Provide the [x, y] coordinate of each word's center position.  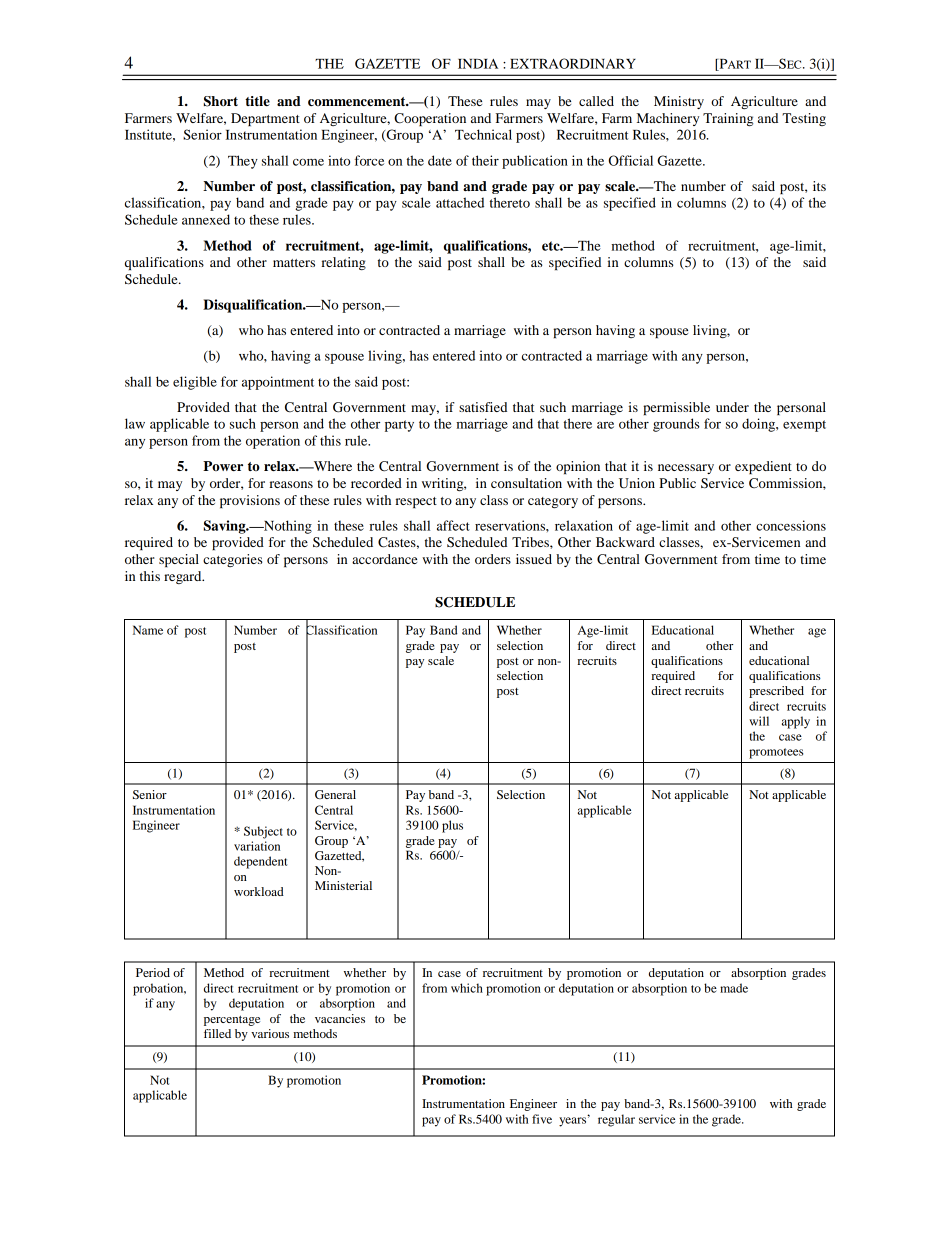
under [732, 407]
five [542, 1119]
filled [217, 1033]
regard [184, 577]
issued [534, 559]
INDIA [478, 64]
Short [221, 101]
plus [452, 826]
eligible [195, 383]
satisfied [483, 407]
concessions [791, 525]
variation [257, 846]
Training [728, 119]
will [759, 721]
